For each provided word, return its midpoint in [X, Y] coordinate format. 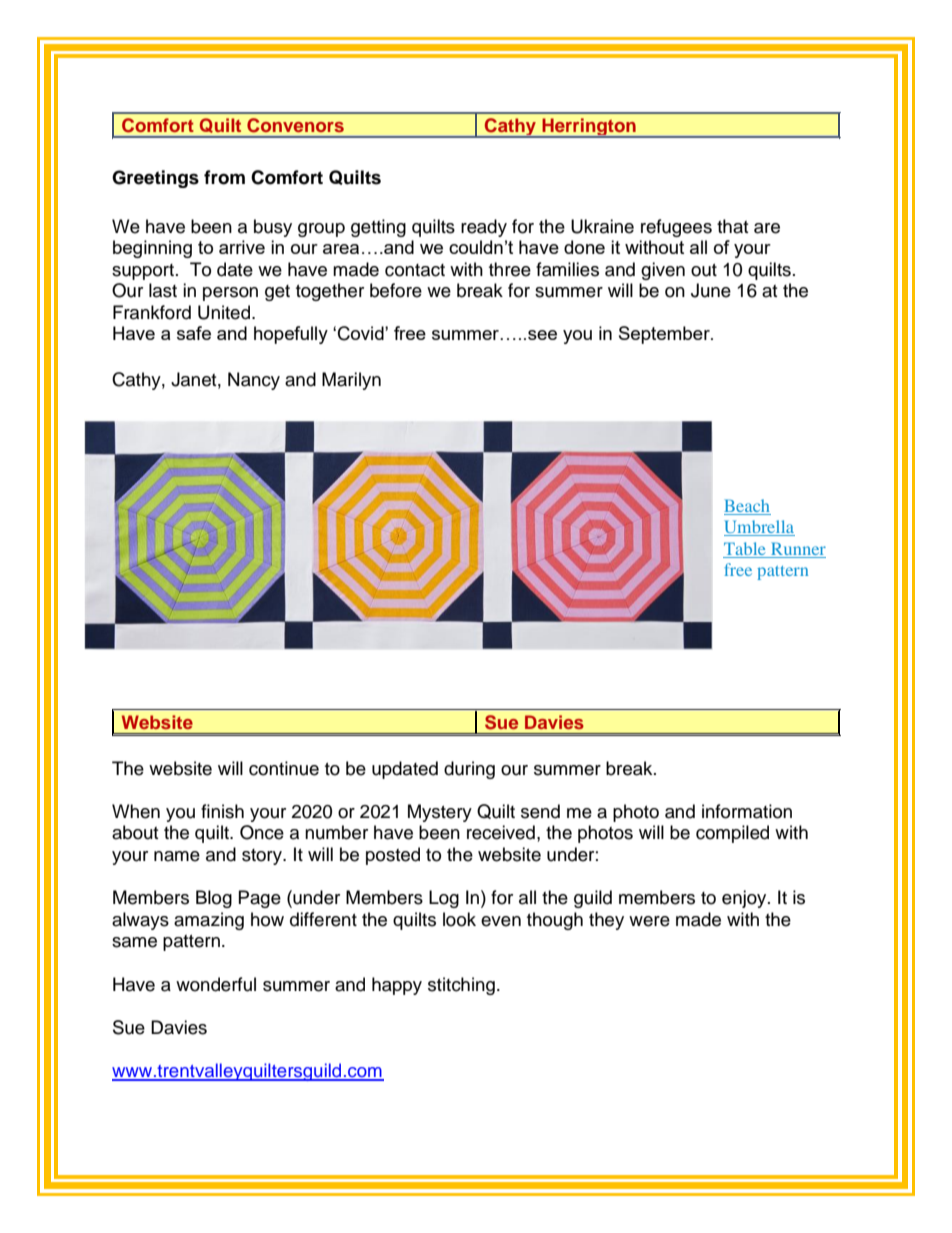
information [747, 811]
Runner [798, 548]
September [665, 335]
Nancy [254, 381]
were [649, 921]
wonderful [216, 984]
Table [744, 548]
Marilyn [351, 381]
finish [222, 811]
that [732, 226]
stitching [461, 986]
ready [484, 228]
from [224, 177]
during [469, 770]
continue [284, 768]
